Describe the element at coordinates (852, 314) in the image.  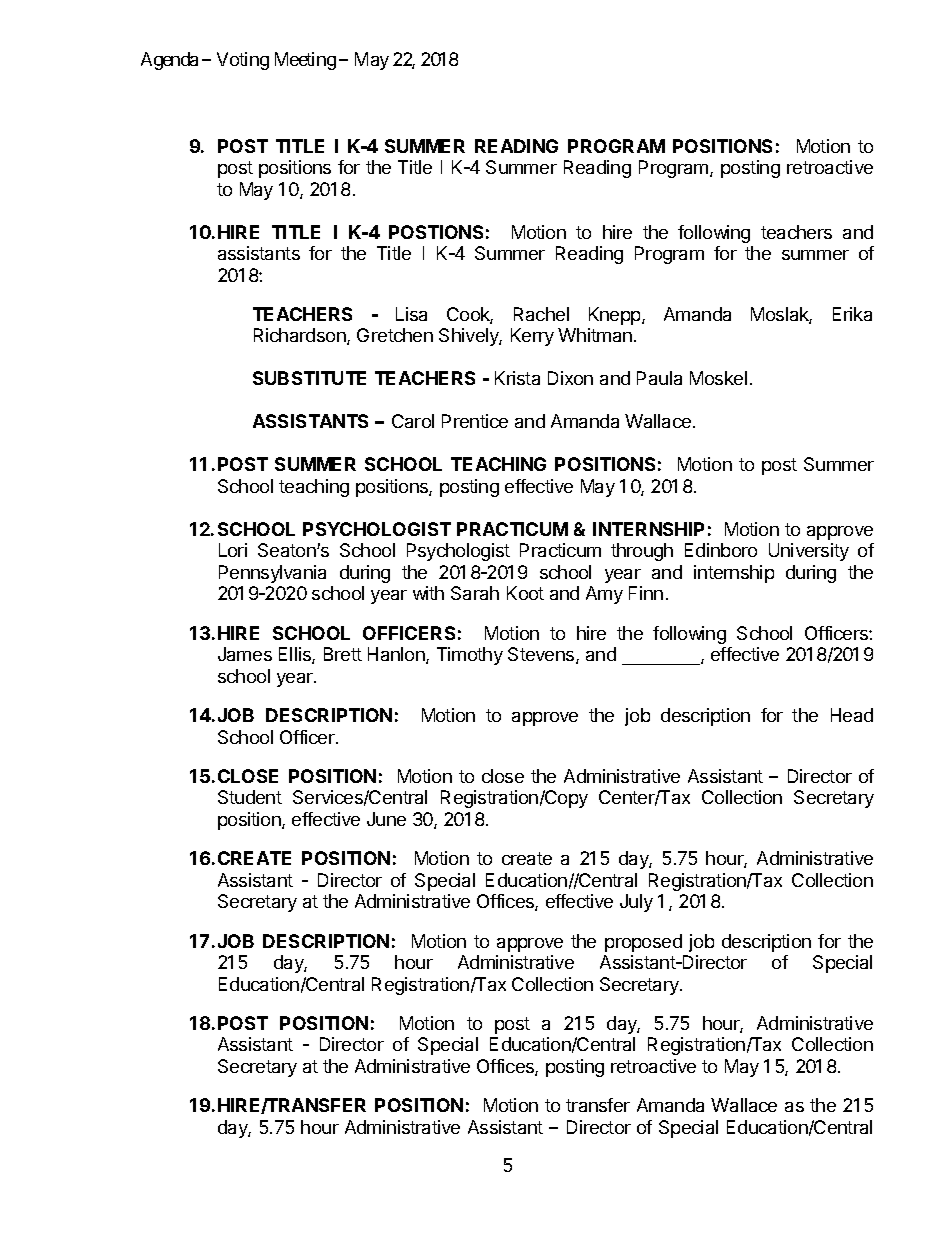
I see `Erika` at that location.
